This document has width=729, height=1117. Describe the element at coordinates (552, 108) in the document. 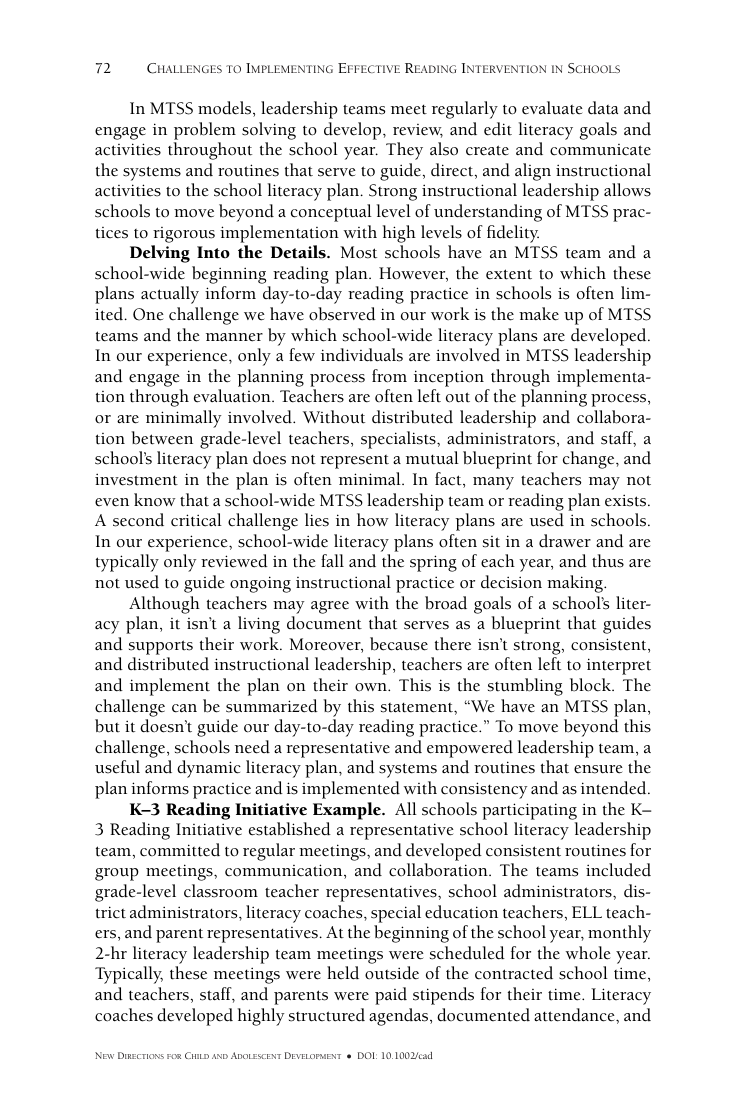

I see `evaluate` at that location.
